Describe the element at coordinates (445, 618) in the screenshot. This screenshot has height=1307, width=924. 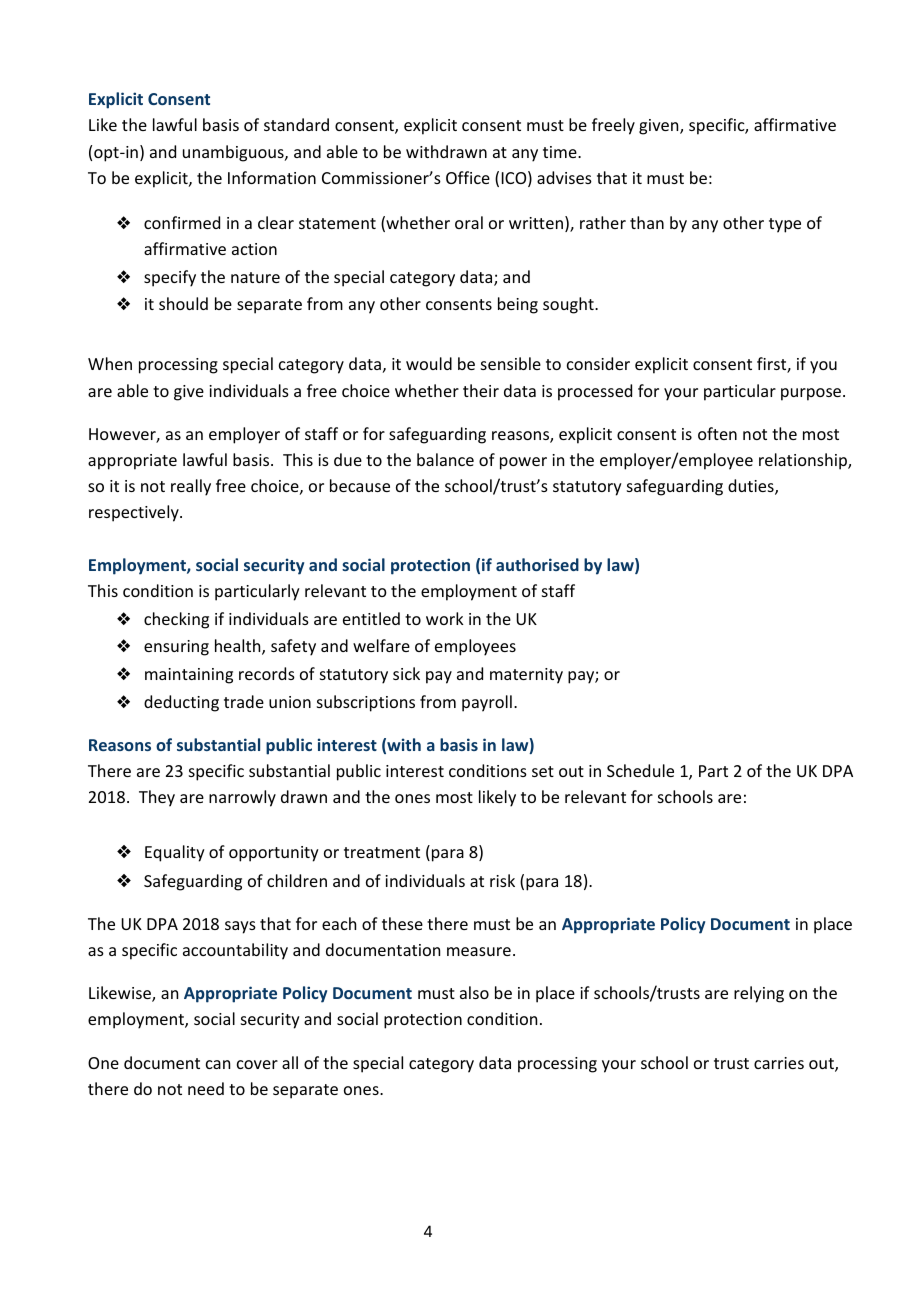
I see `work` at that location.
